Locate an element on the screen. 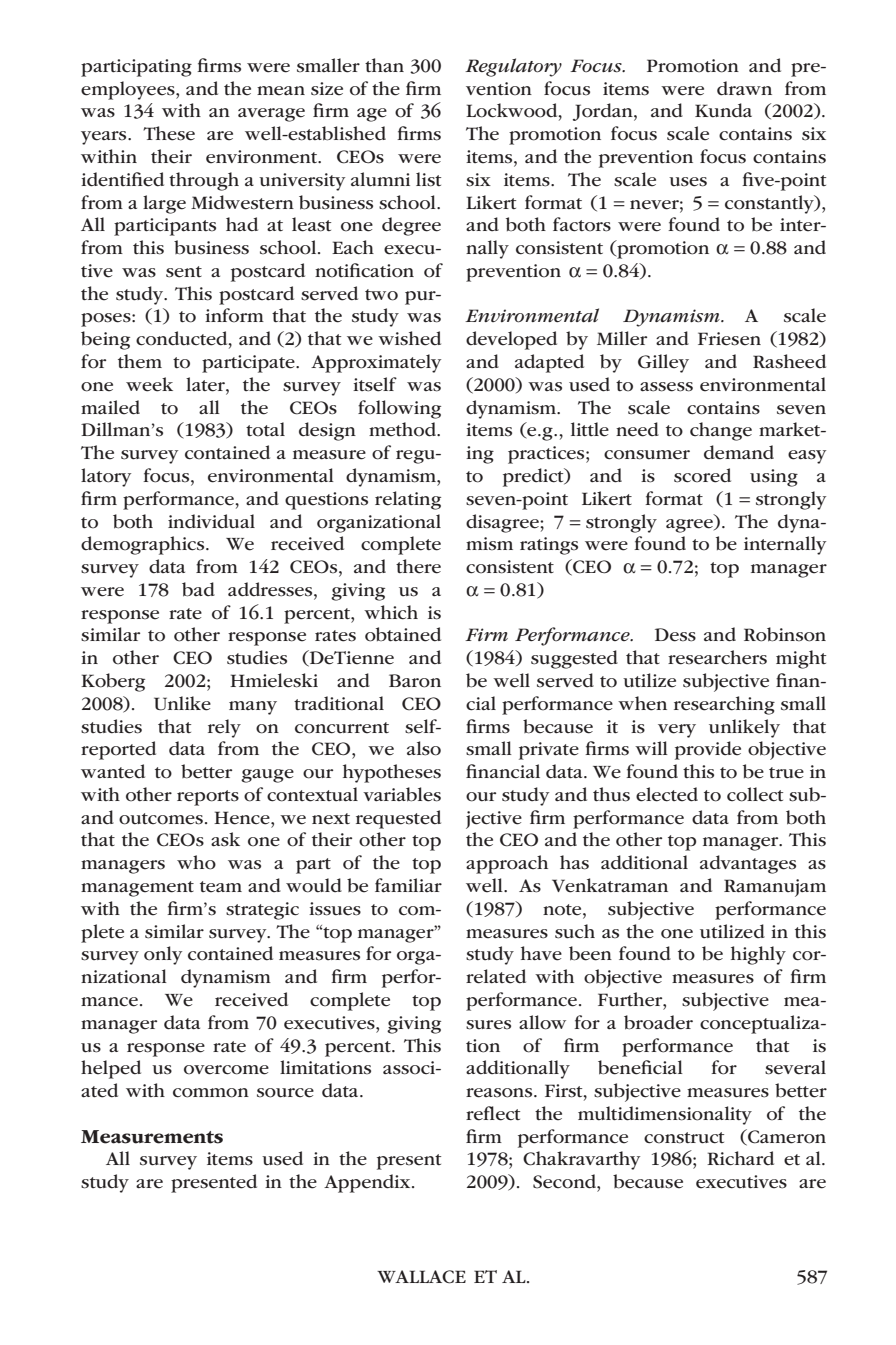 This screenshot has height=1345, width=896. common is located at coordinates (211, 1093).
